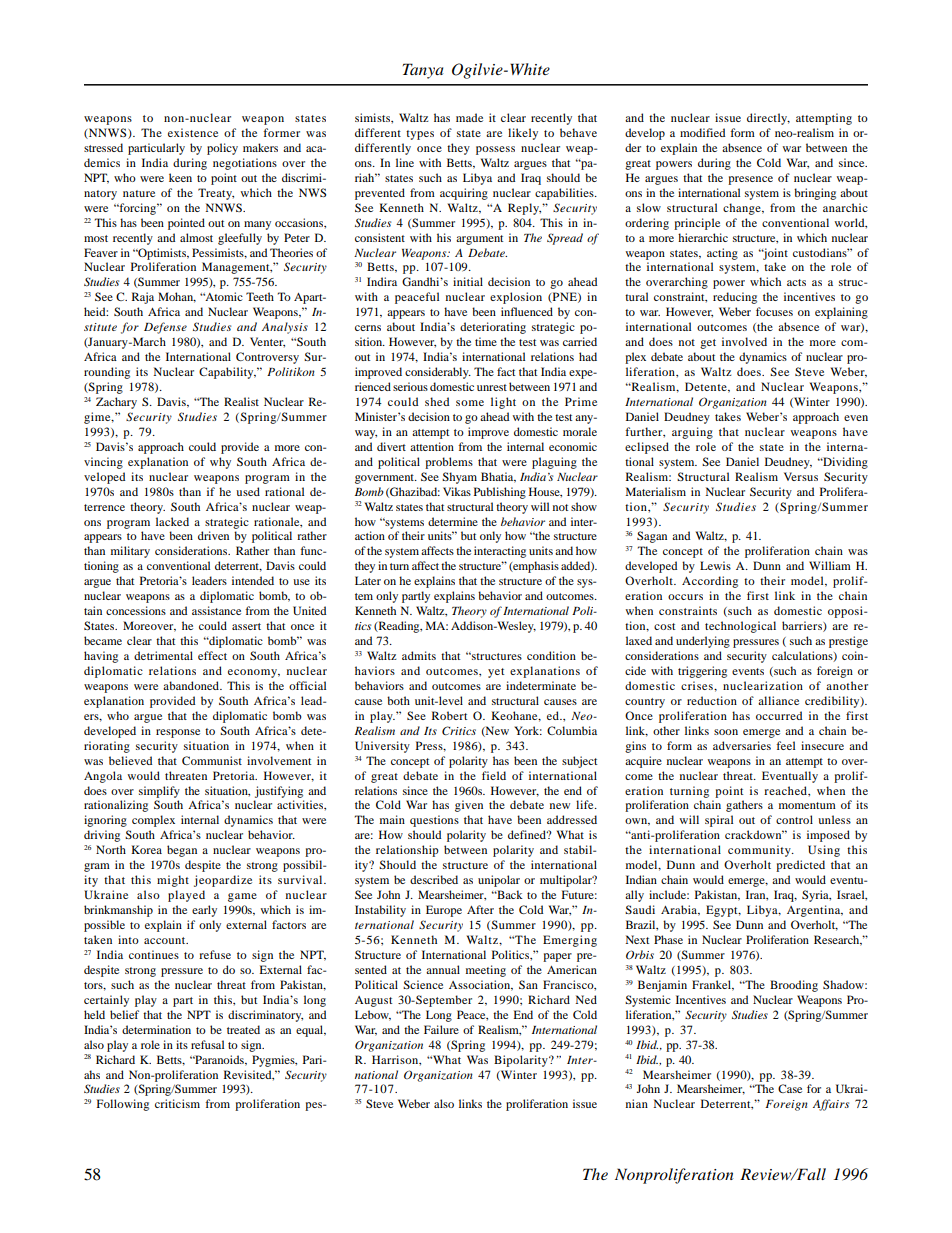  I want to click on Case, so click(790, 1088).
